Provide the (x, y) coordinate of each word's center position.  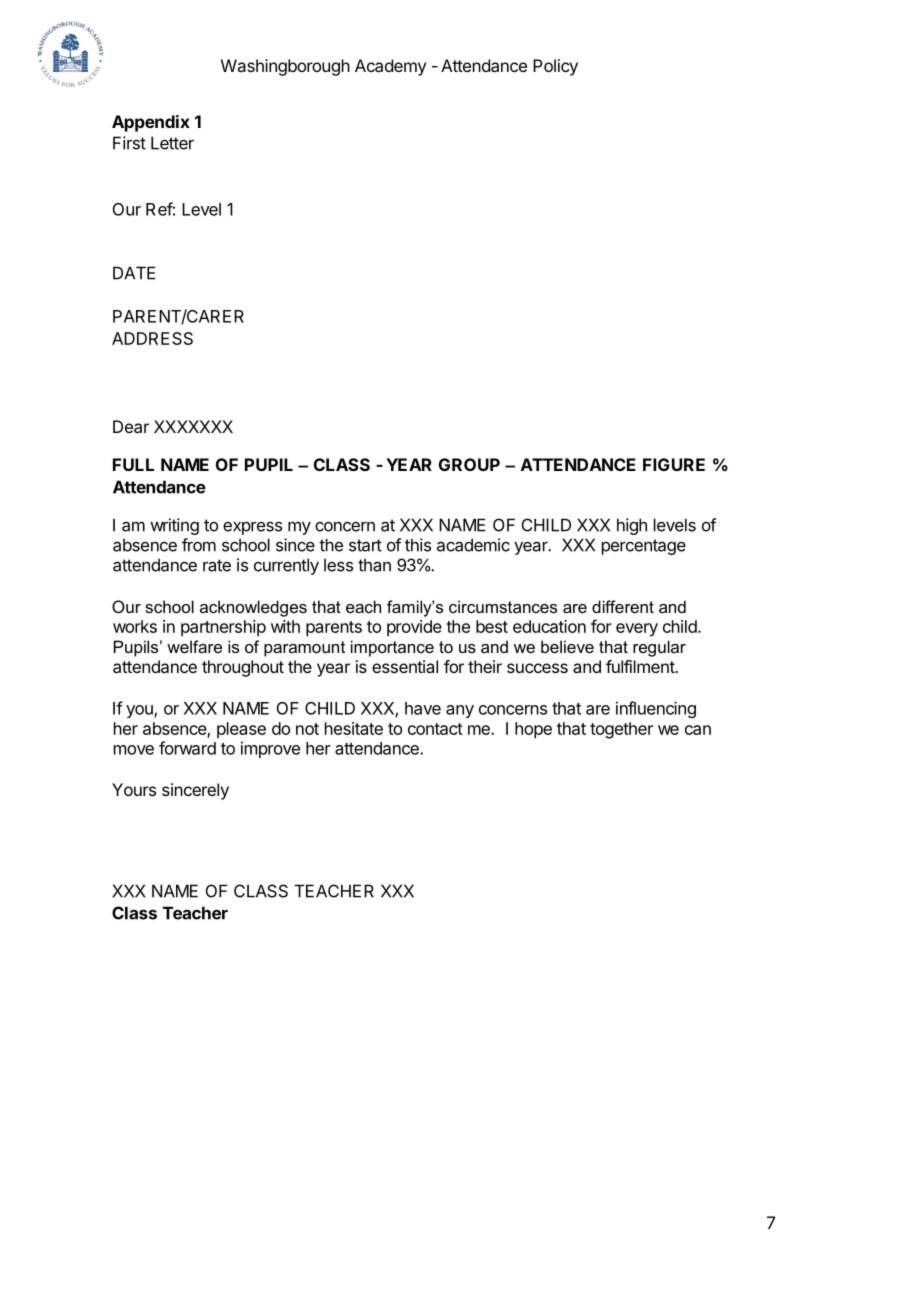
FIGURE (674, 464)
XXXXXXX (193, 426)
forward (187, 748)
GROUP (469, 464)
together (621, 730)
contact (435, 729)
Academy (390, 67)
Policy (555, 67)
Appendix (151, 123)
